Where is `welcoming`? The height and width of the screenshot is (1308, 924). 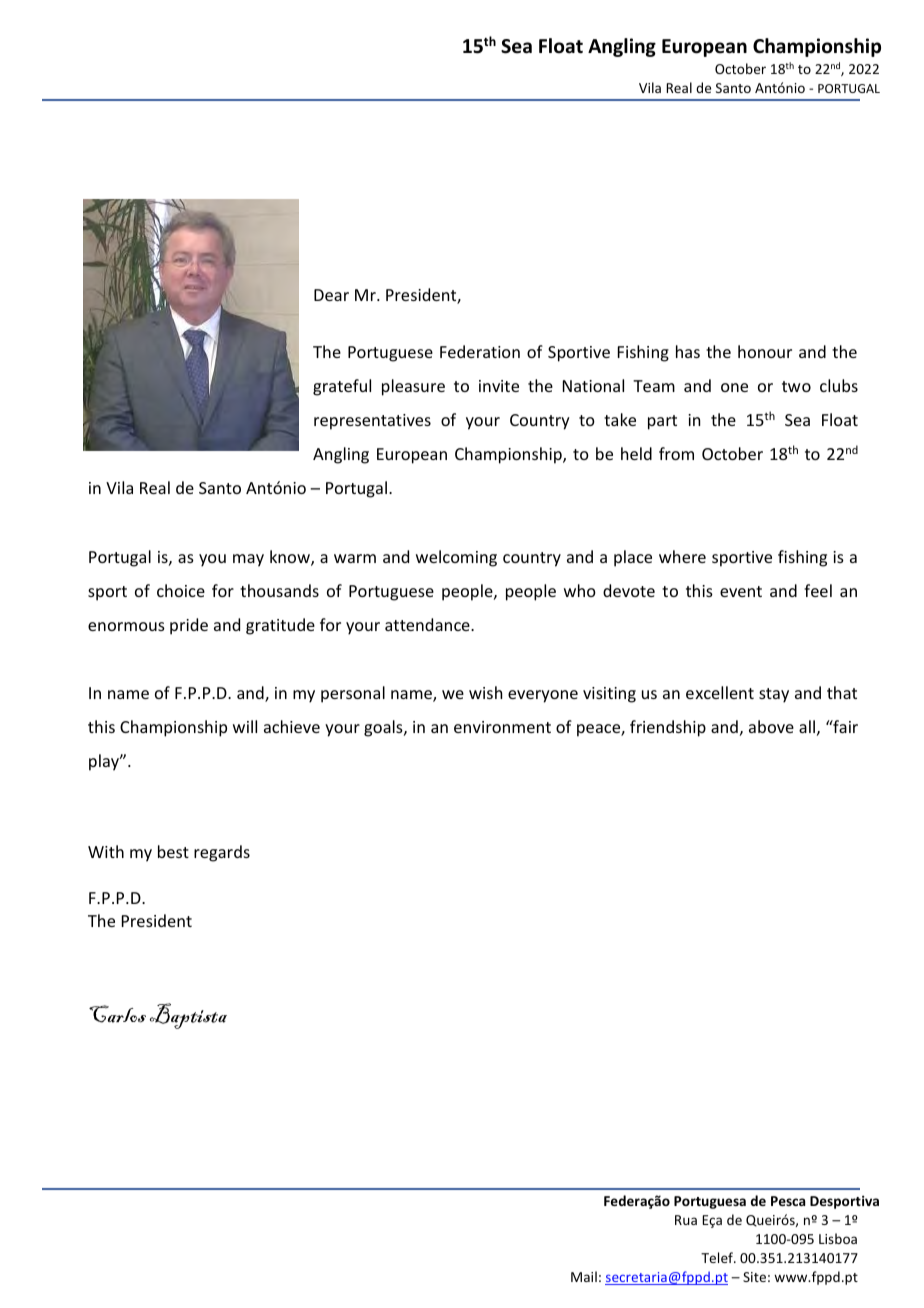 welcoming is located at coordinates (456, 558).
